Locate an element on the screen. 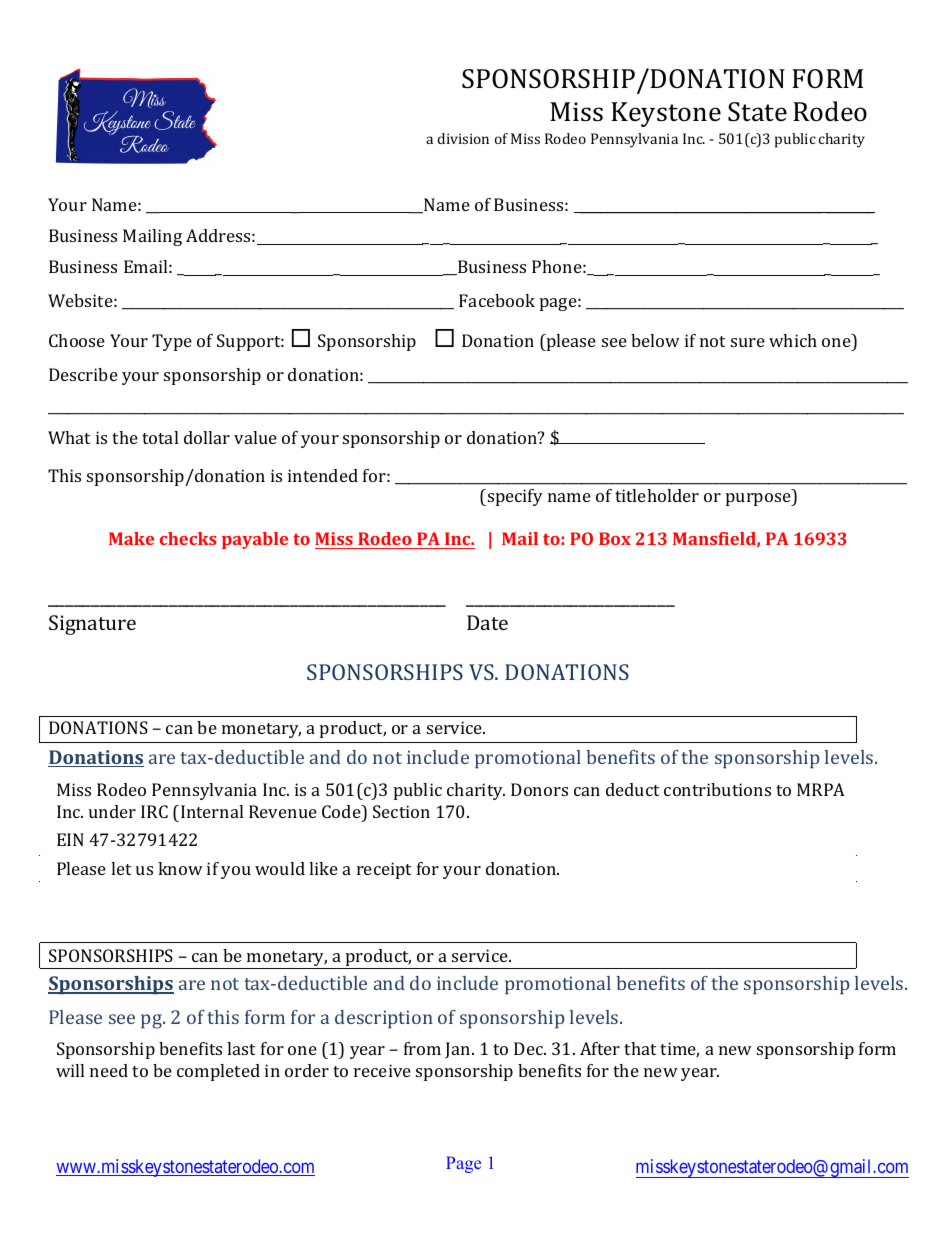 The height and width of the screenshot is (1233, 952). from is located at coordinates (422, 1048).
